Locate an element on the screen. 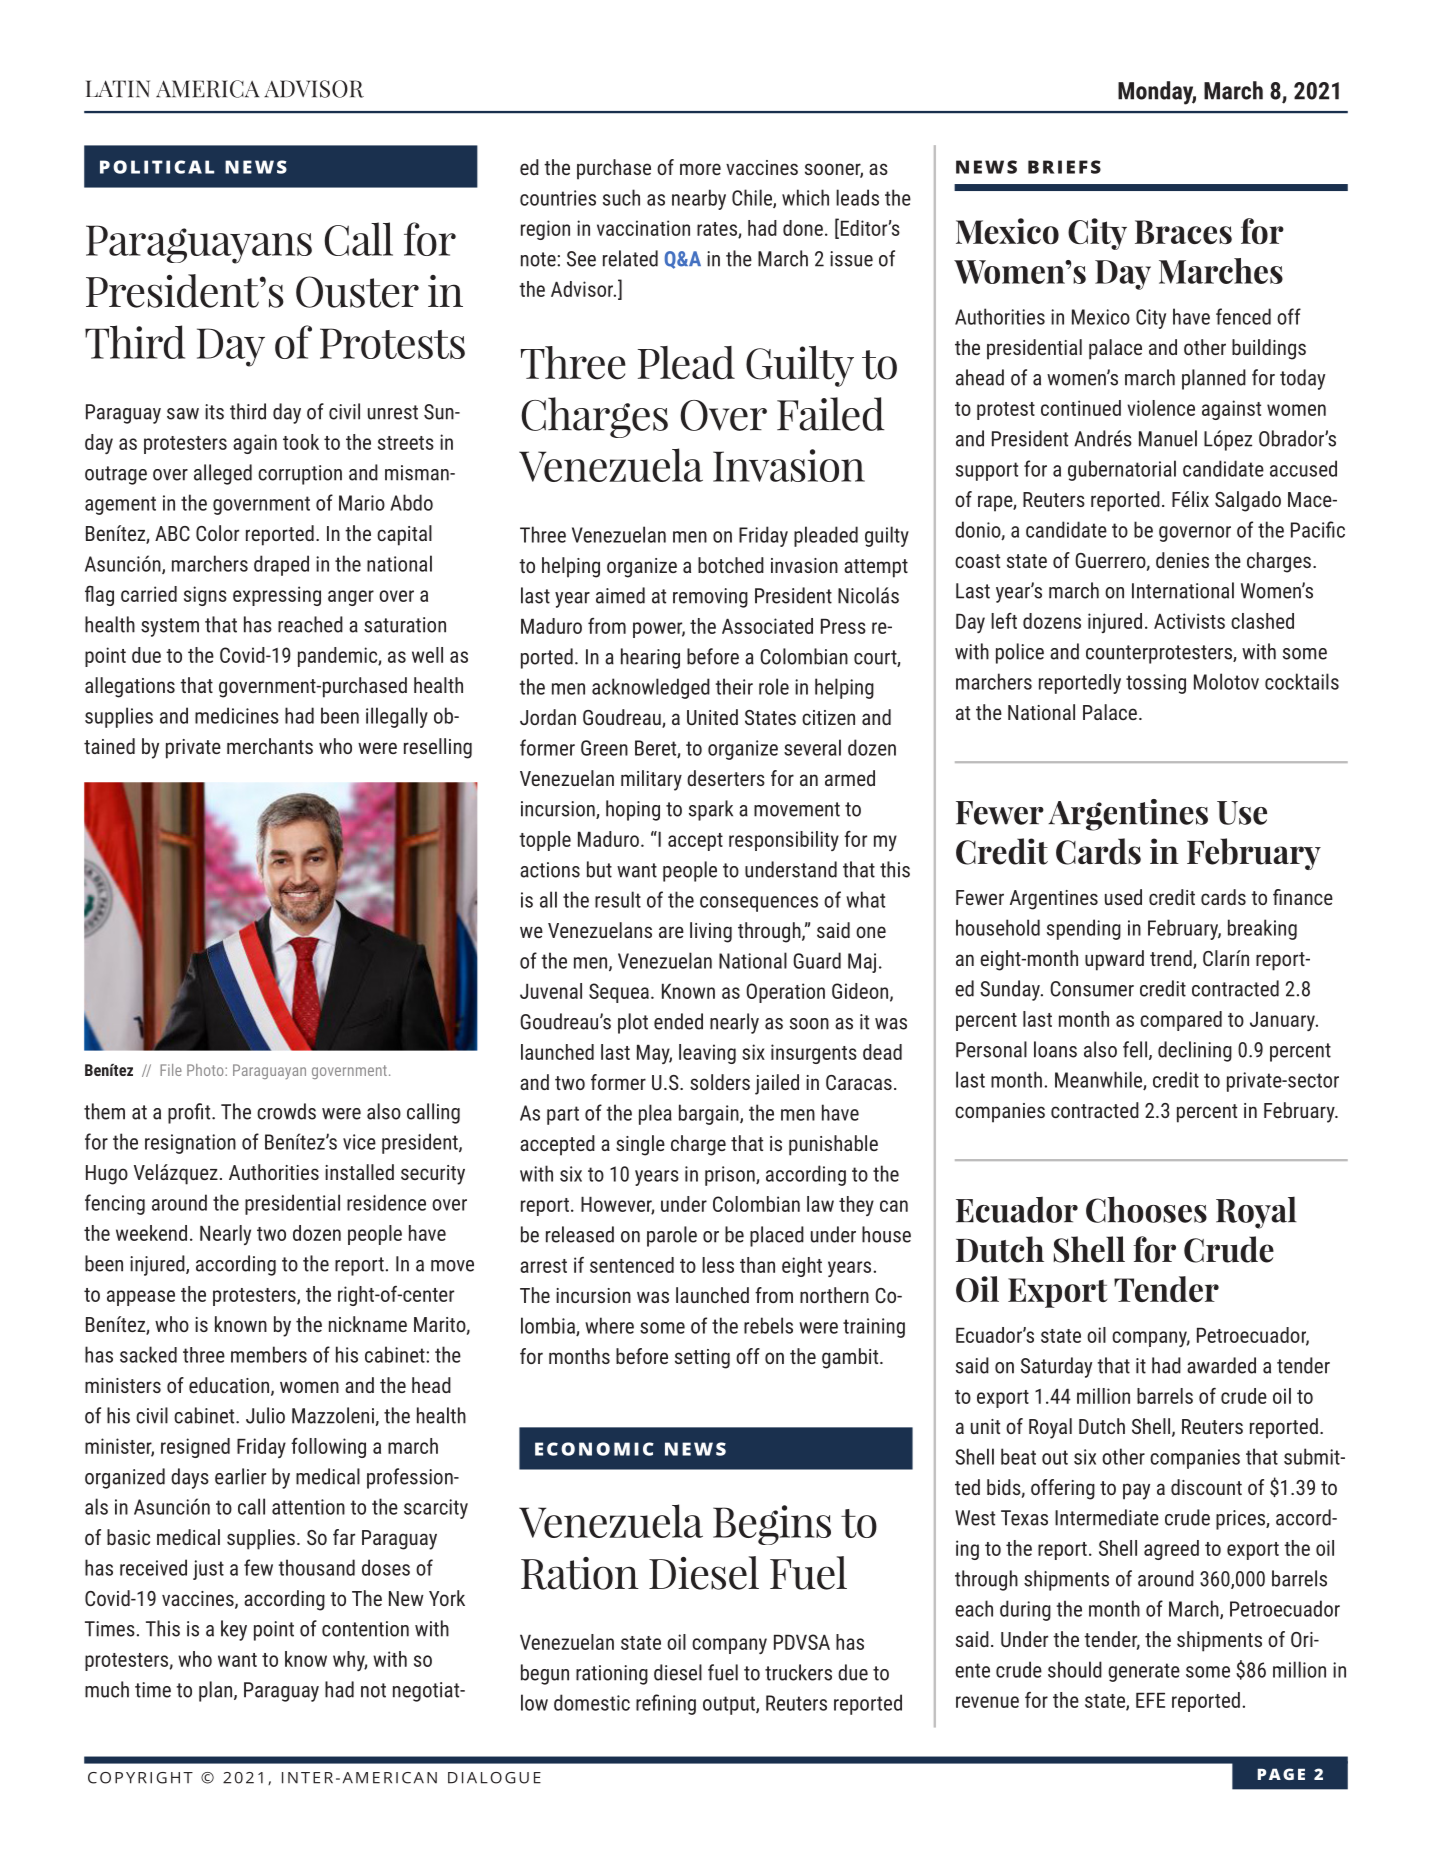 Image resolution: width=1432 pixels, height=1854 pixels. trend is located at coordinates (1172, 959).
